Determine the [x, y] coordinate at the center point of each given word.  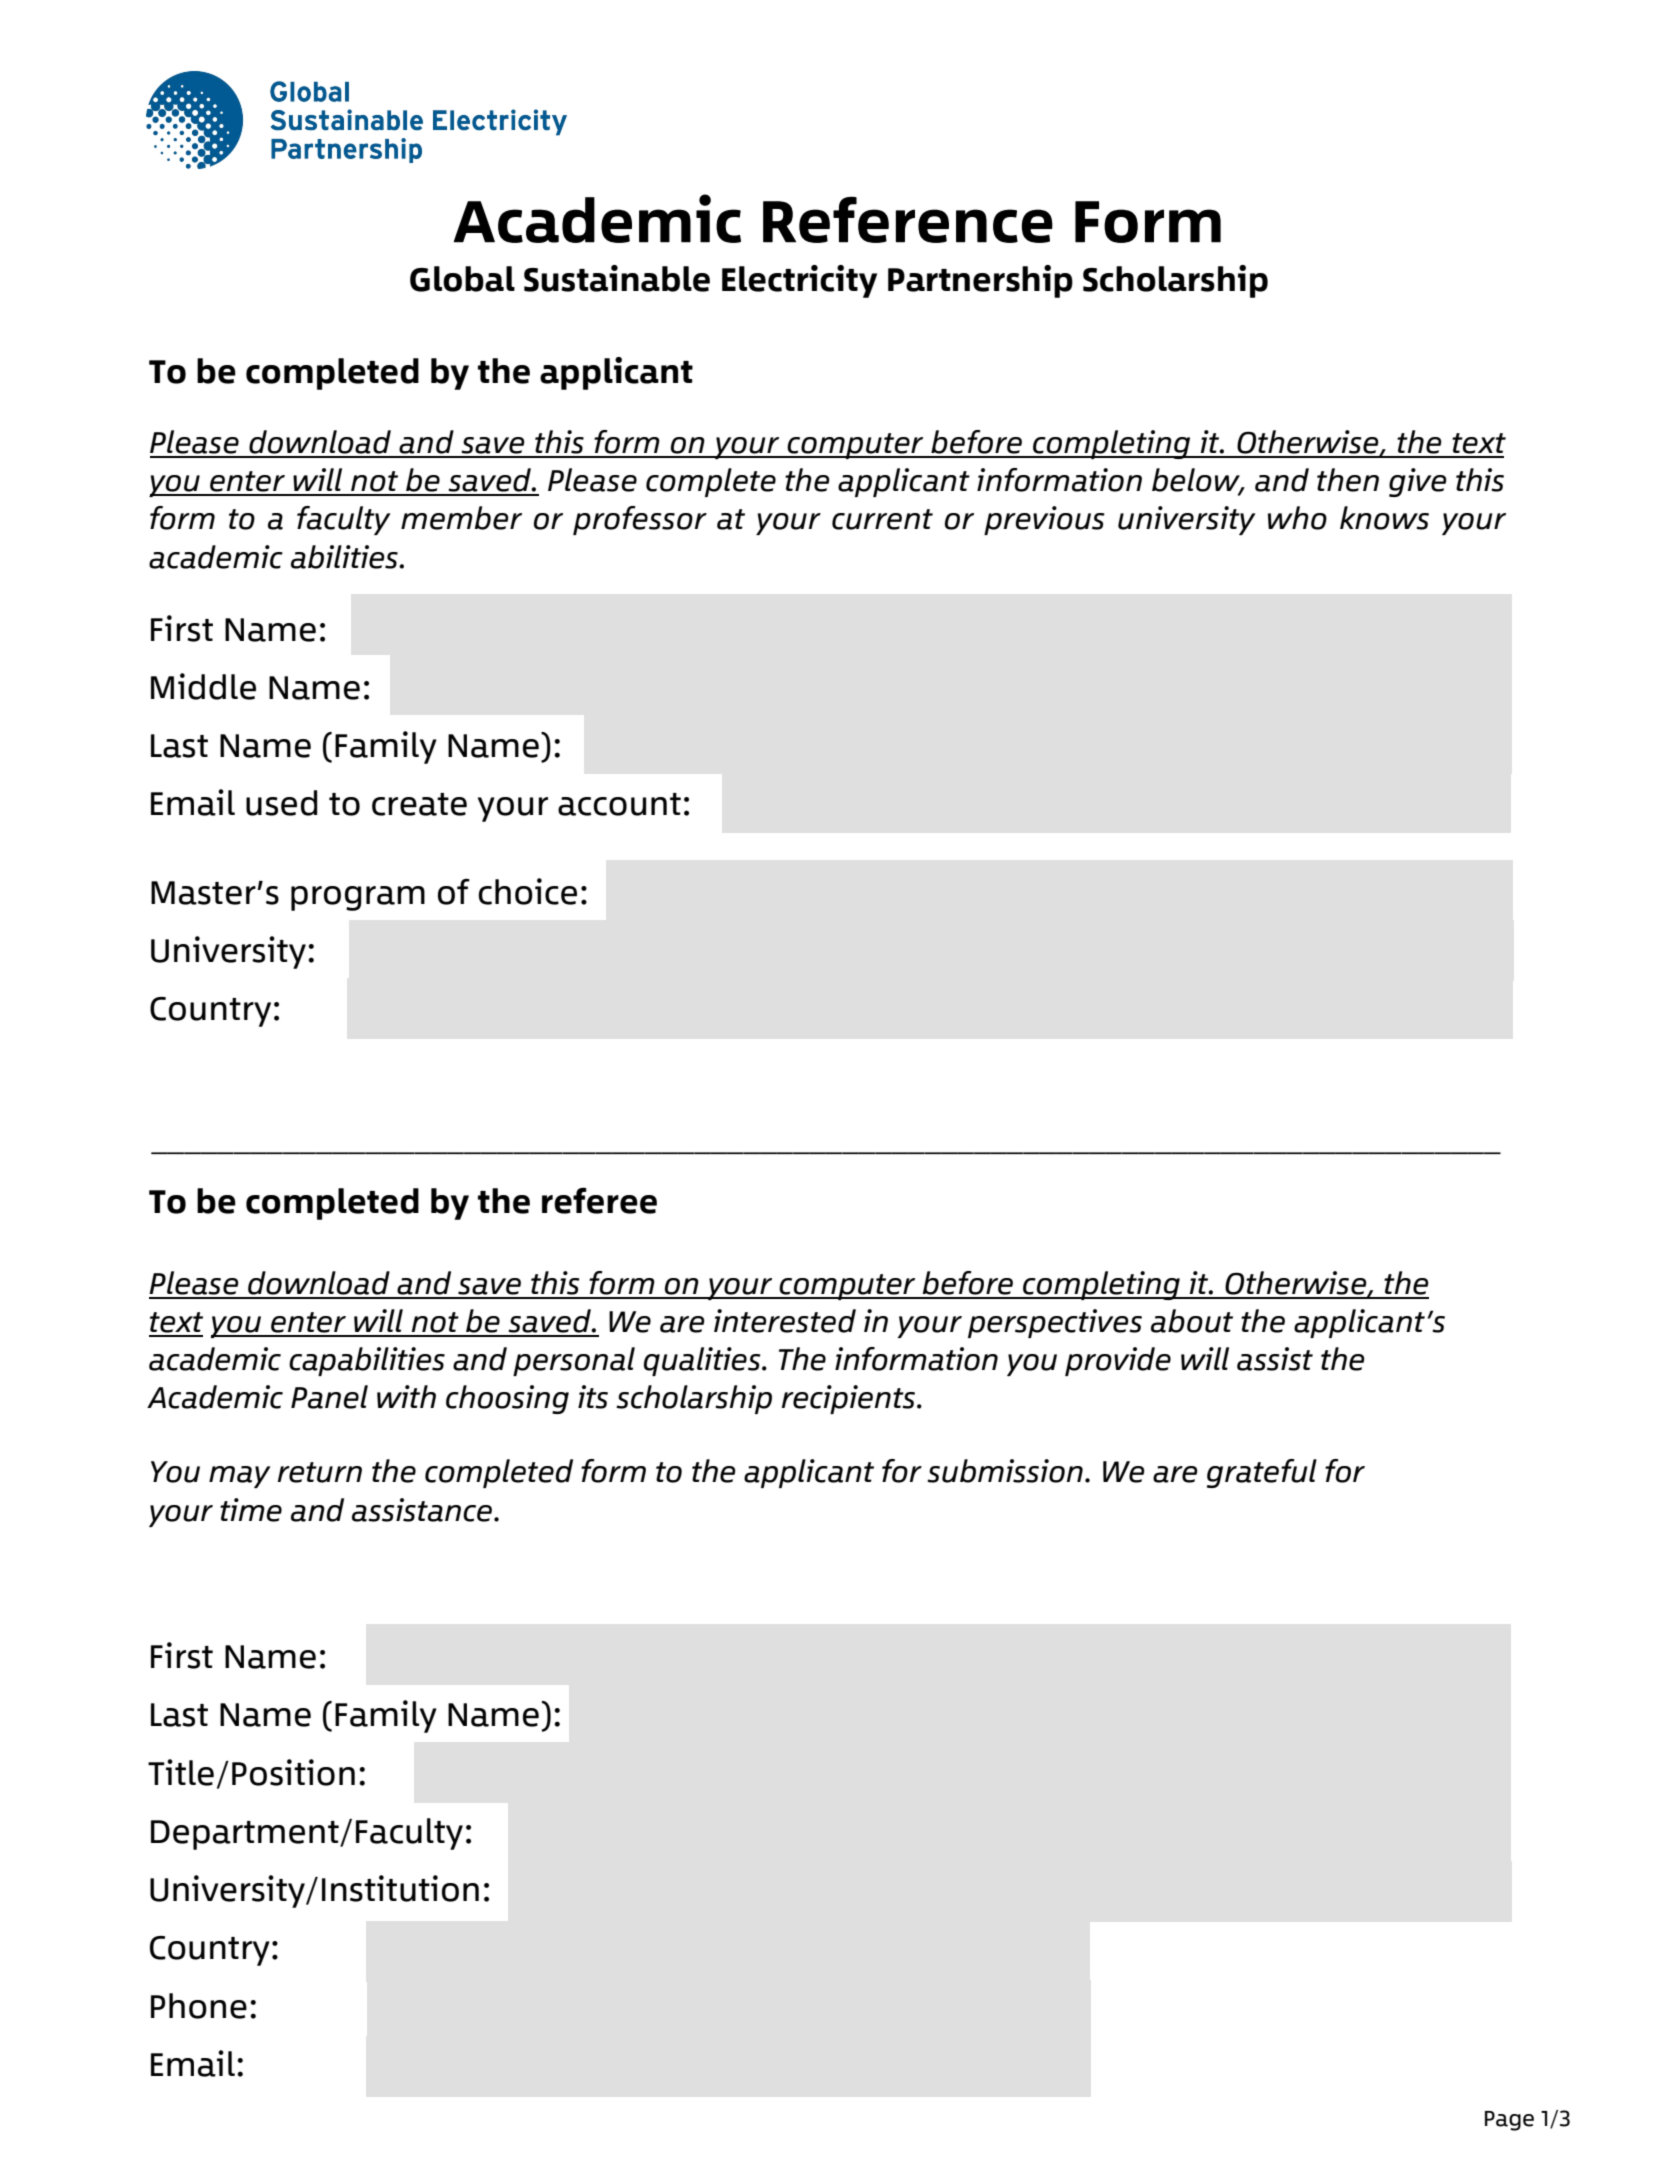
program [358, 898]
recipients [850, 1399]
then [1348, 480]
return [320, 1472]
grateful [1262, 1473]
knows [1384, 518]
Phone [199, 2006]
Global [462, 279]
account [619, 804]
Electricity [799, 281]
